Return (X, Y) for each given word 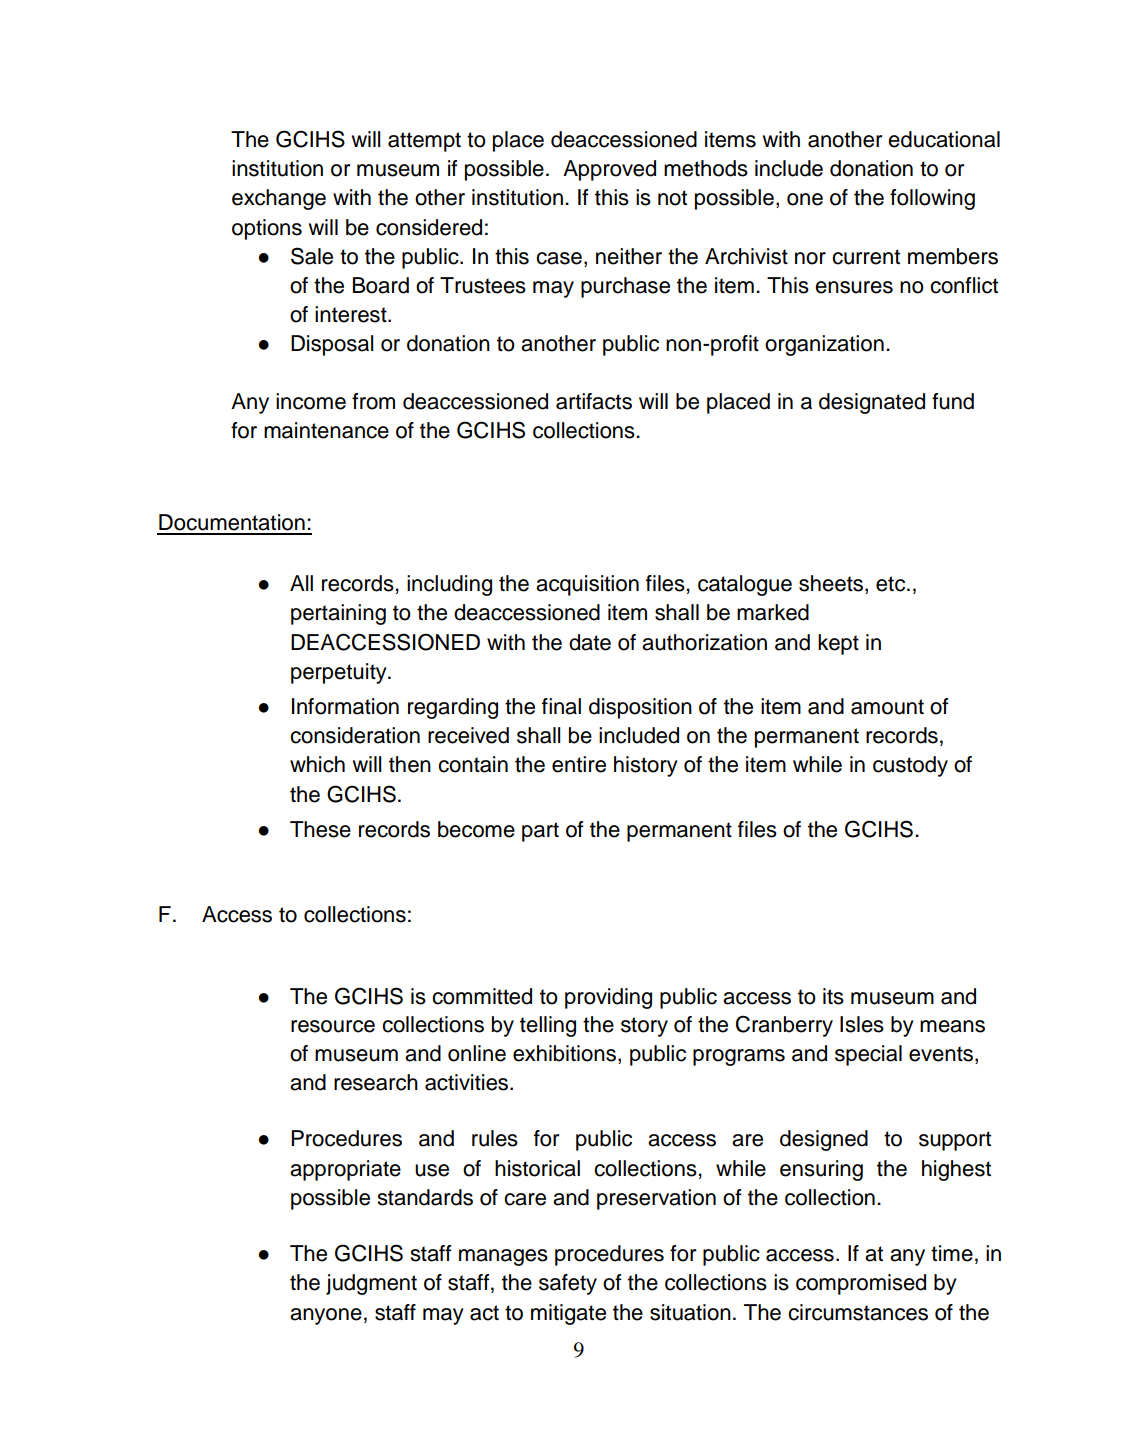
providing (608, 998)
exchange (279, 199)
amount (887, 707)
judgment (371, 1284)
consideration (355, 735)
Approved (609, 170)
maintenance (326, 430)
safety (568, 1284)
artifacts (594, 401)
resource (333, 1026)
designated (872, 403)
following (932, 199)
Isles (862, 1024)
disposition (640, 708)
